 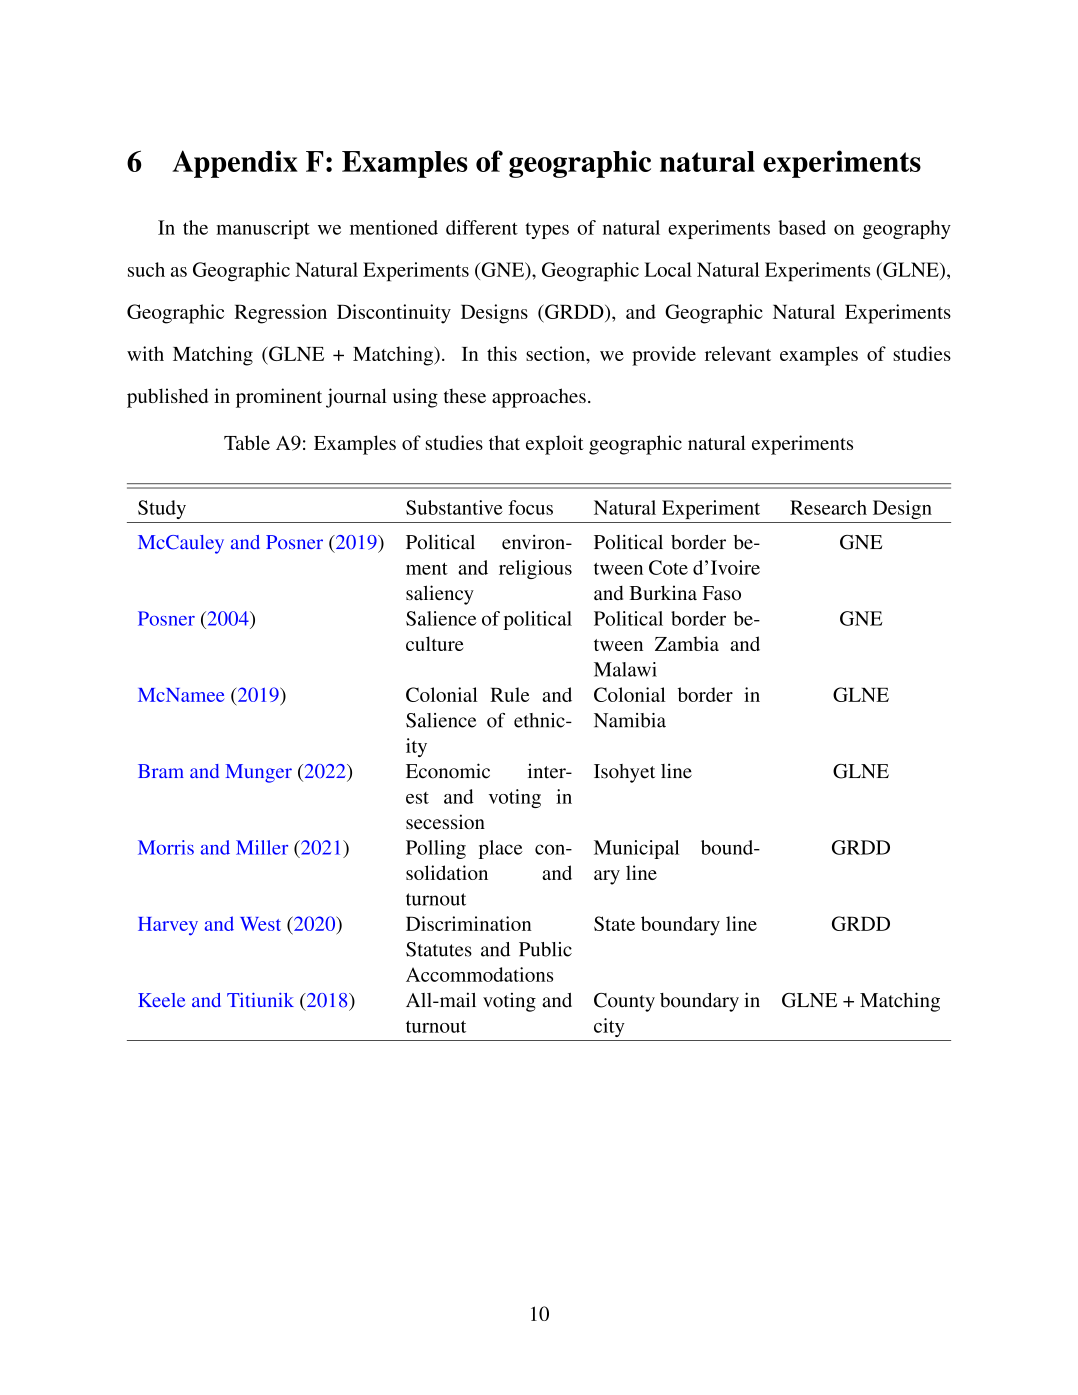 I want to click on types, so click(x=547, y=230).
